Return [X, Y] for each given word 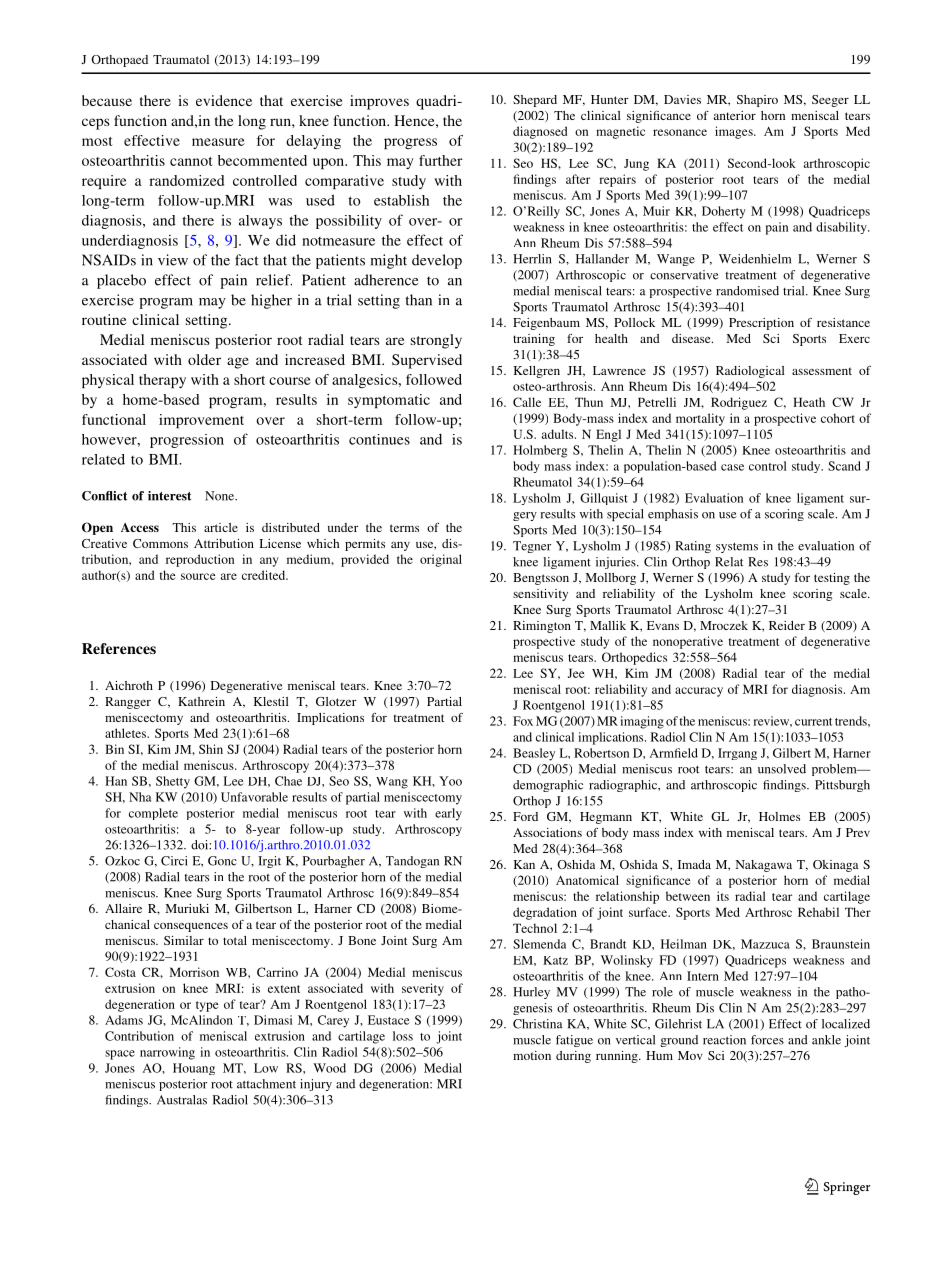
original [441, 560]
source [198, 576]
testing [832, 579]
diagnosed [540, 132]
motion [532, 1055]
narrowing [167, 1053]
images [735, 132]
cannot [191, 161]
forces [767, 1040]
